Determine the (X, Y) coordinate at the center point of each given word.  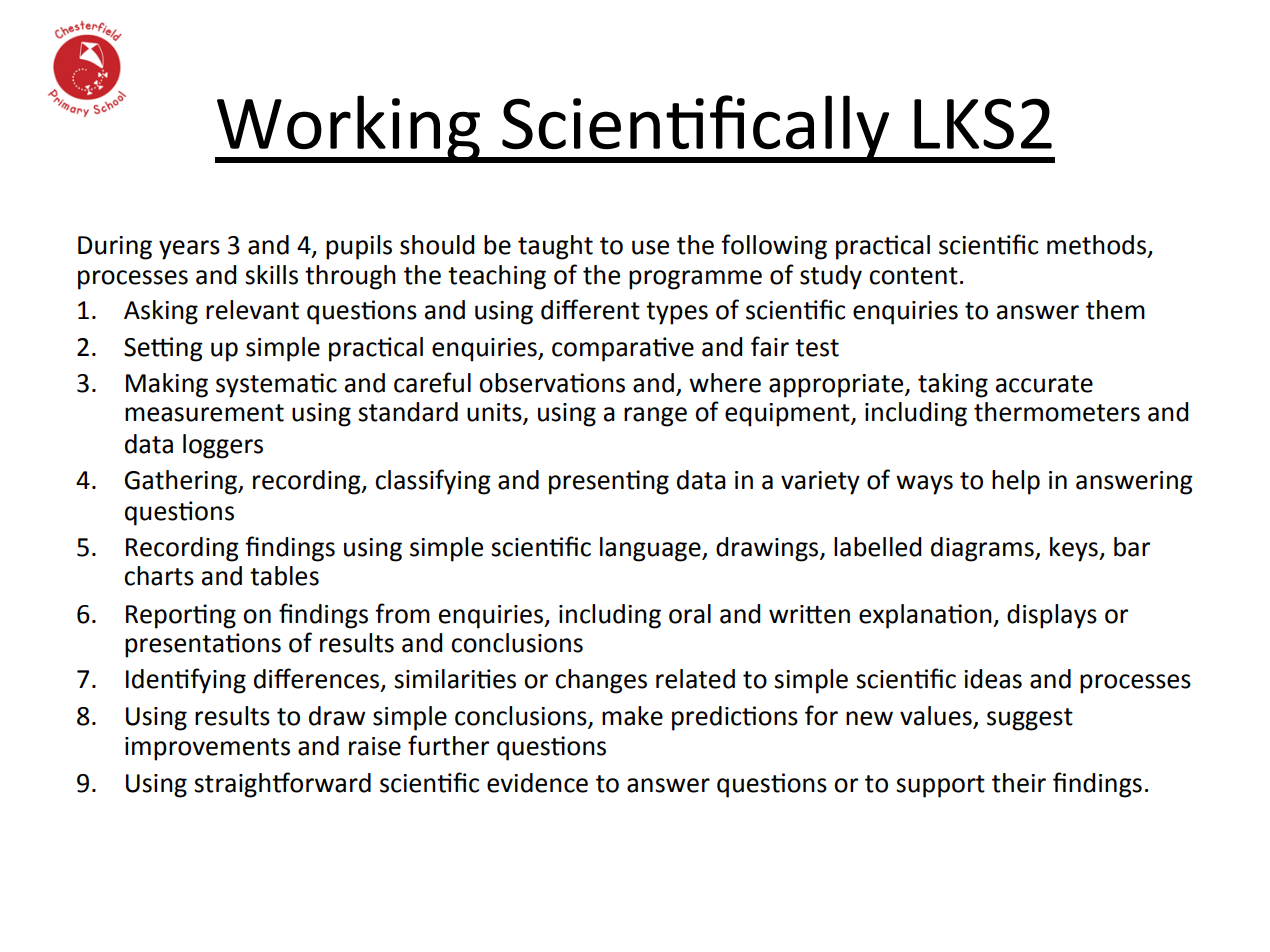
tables (284, 576)
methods (1096, 245)
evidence (537, 783)
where (725, 383)
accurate (1044, 384)
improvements (207, 749)
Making (167, 385)
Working (348, 129)
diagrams (983, 549)
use (650, 247)
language (651, 549)
